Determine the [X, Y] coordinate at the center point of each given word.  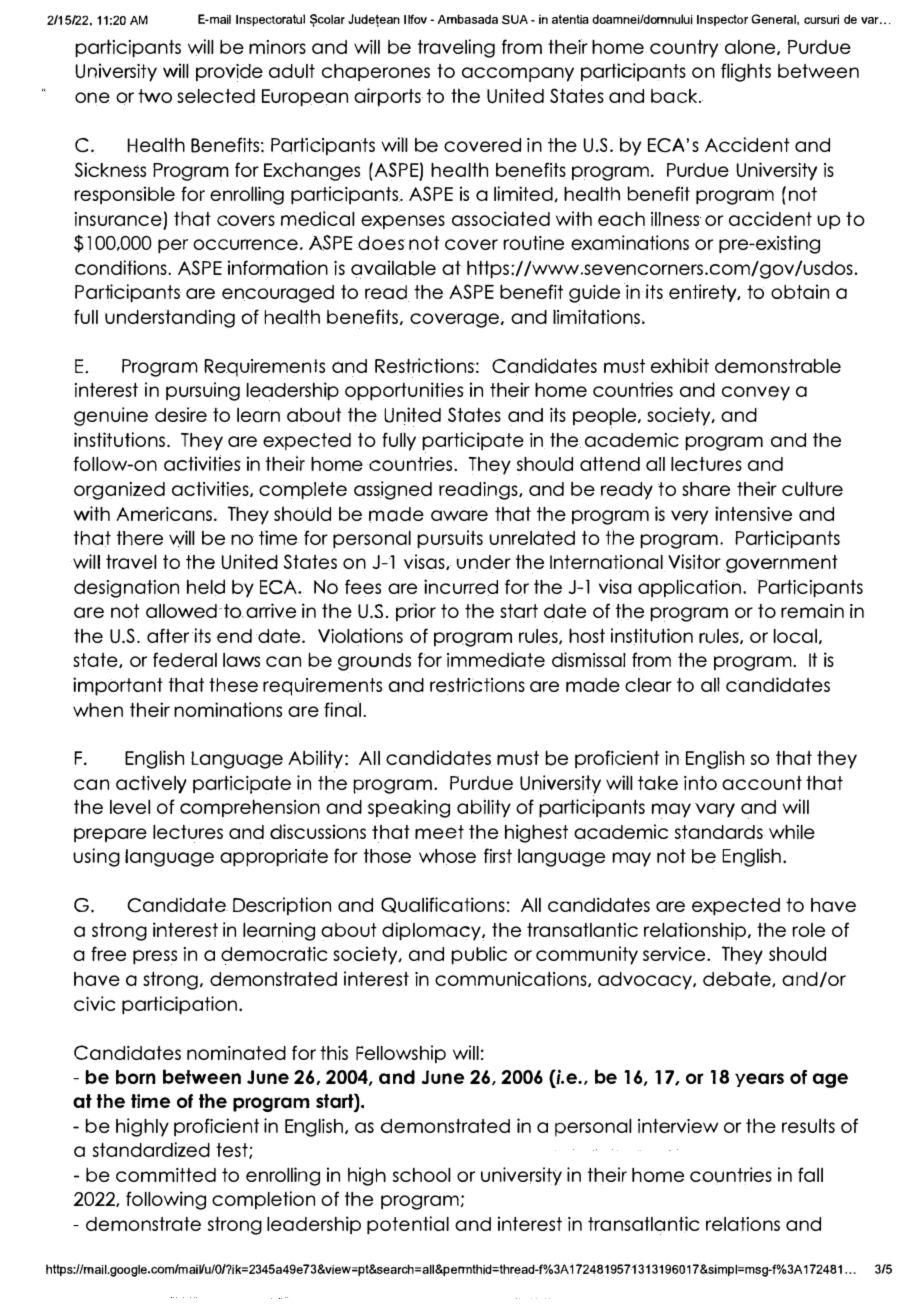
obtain [800, 291]
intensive [753, 514]
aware [459, 515]
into [700, 784]
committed [166, 1175]
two [155, 96]
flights [746, 72]
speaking [408, 808]
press [155, 957]
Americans [164, 514]
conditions [122, 267]
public [479, 955]
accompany [518, 74]
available [393, 269]
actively [151, 785]
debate [738, 979]
